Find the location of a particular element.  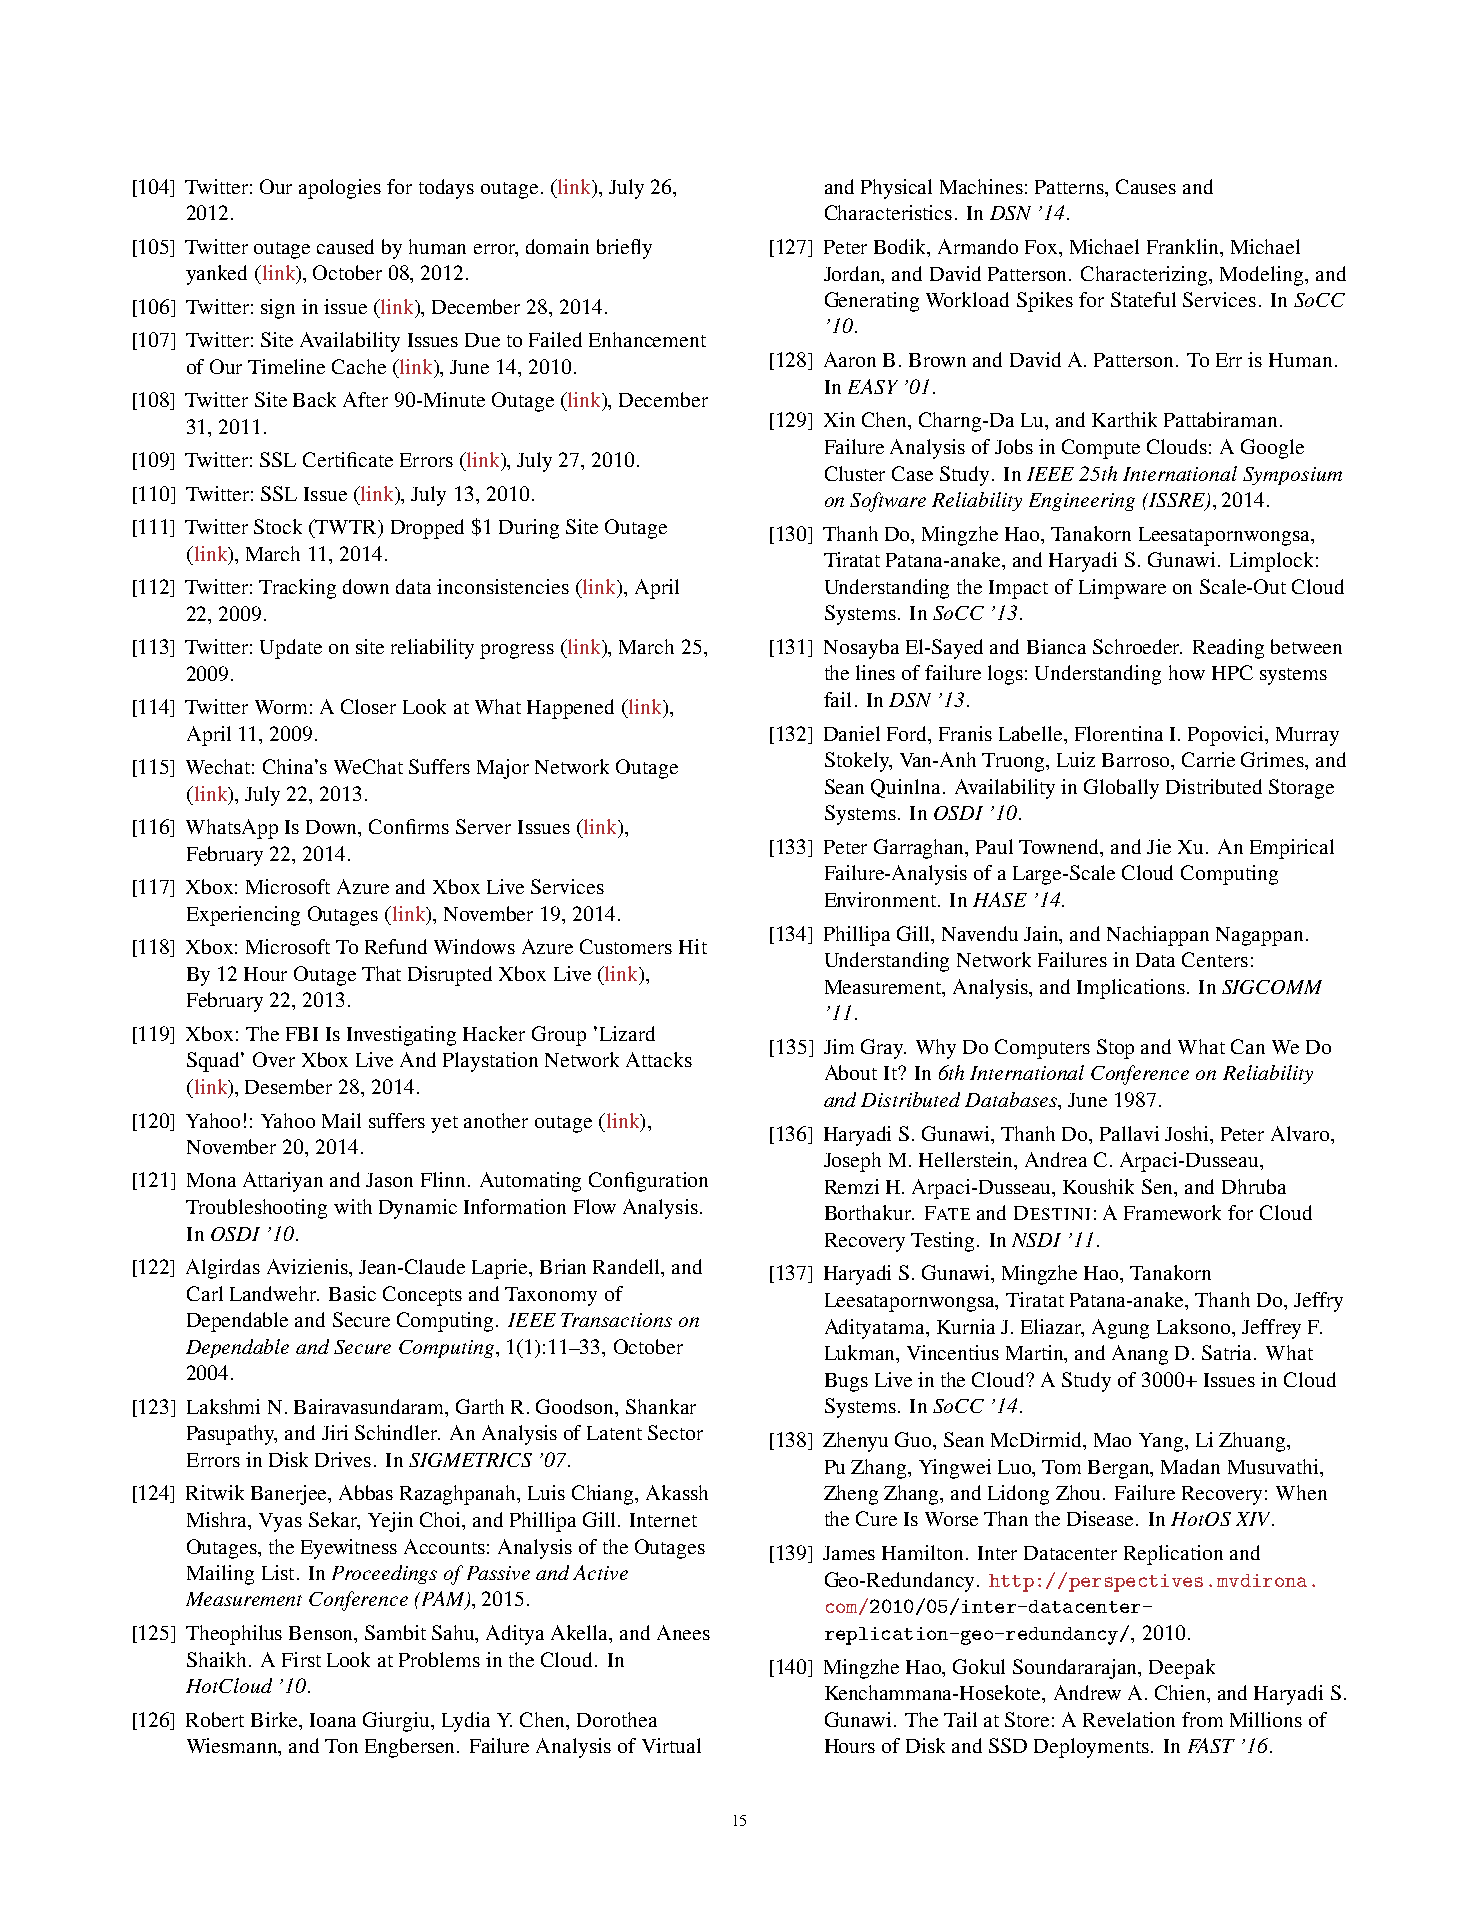

Ioana is located at coordinates (333, 1720).
